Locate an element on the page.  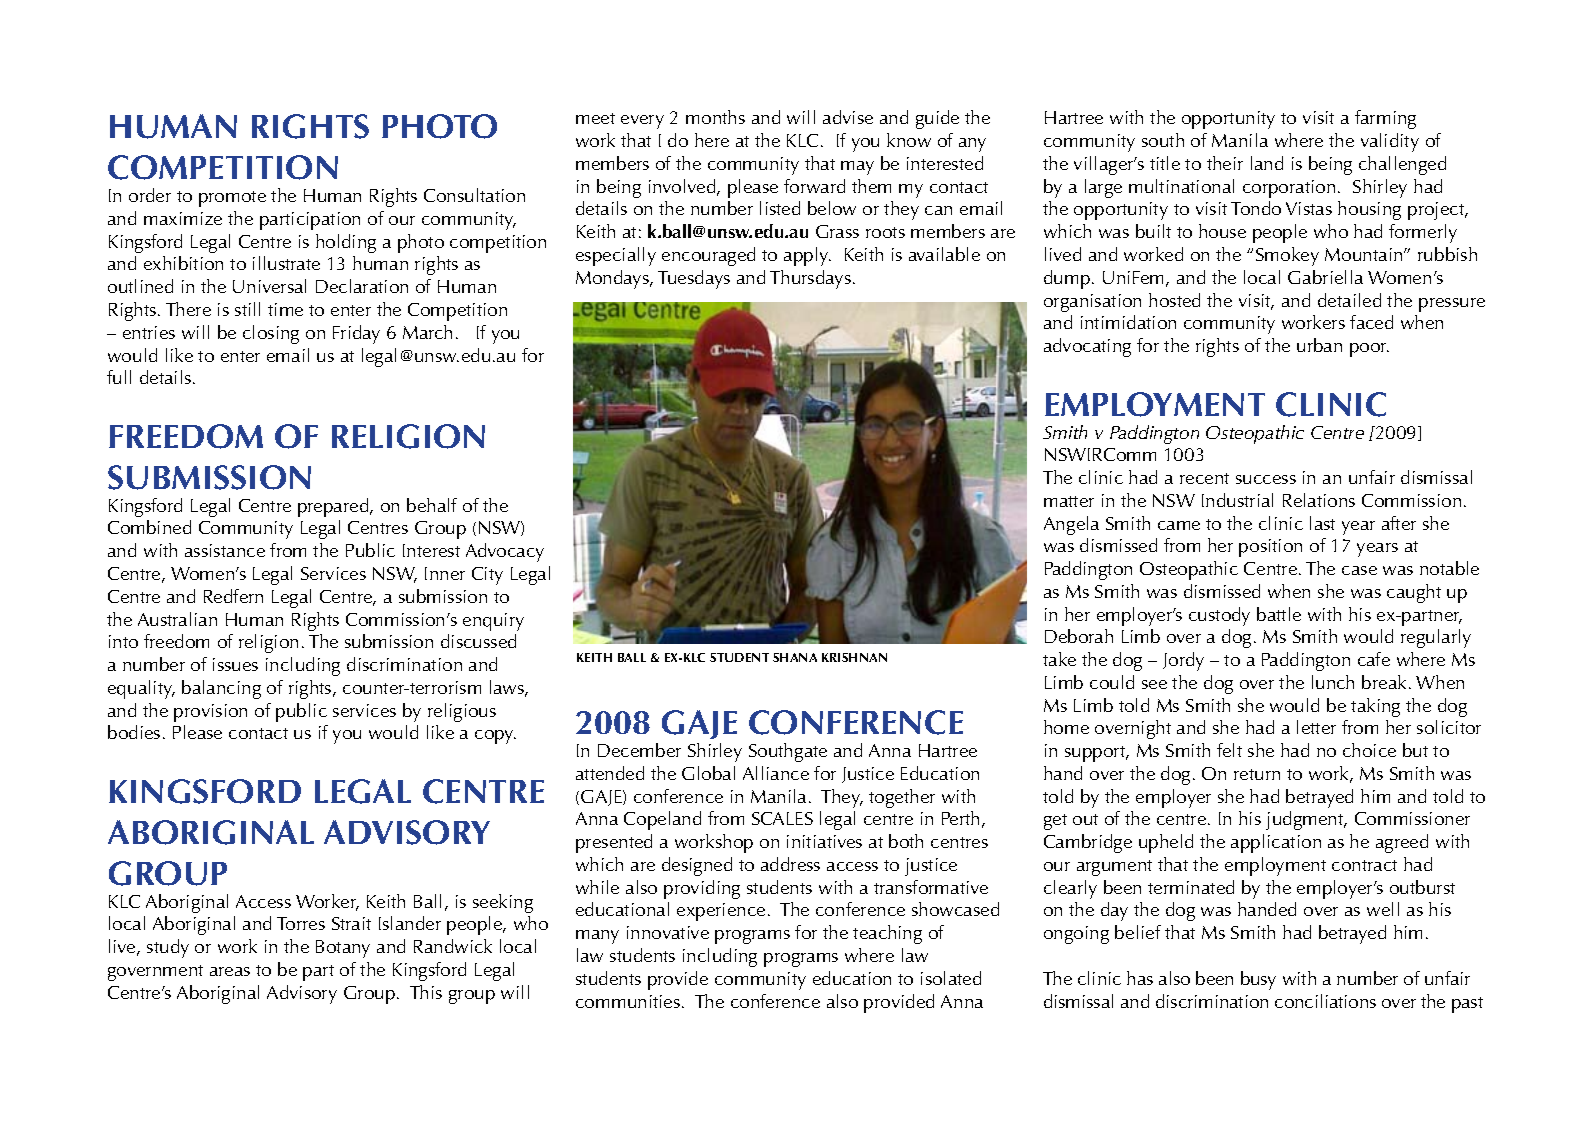
areas is located at coordinates (230, 971).
